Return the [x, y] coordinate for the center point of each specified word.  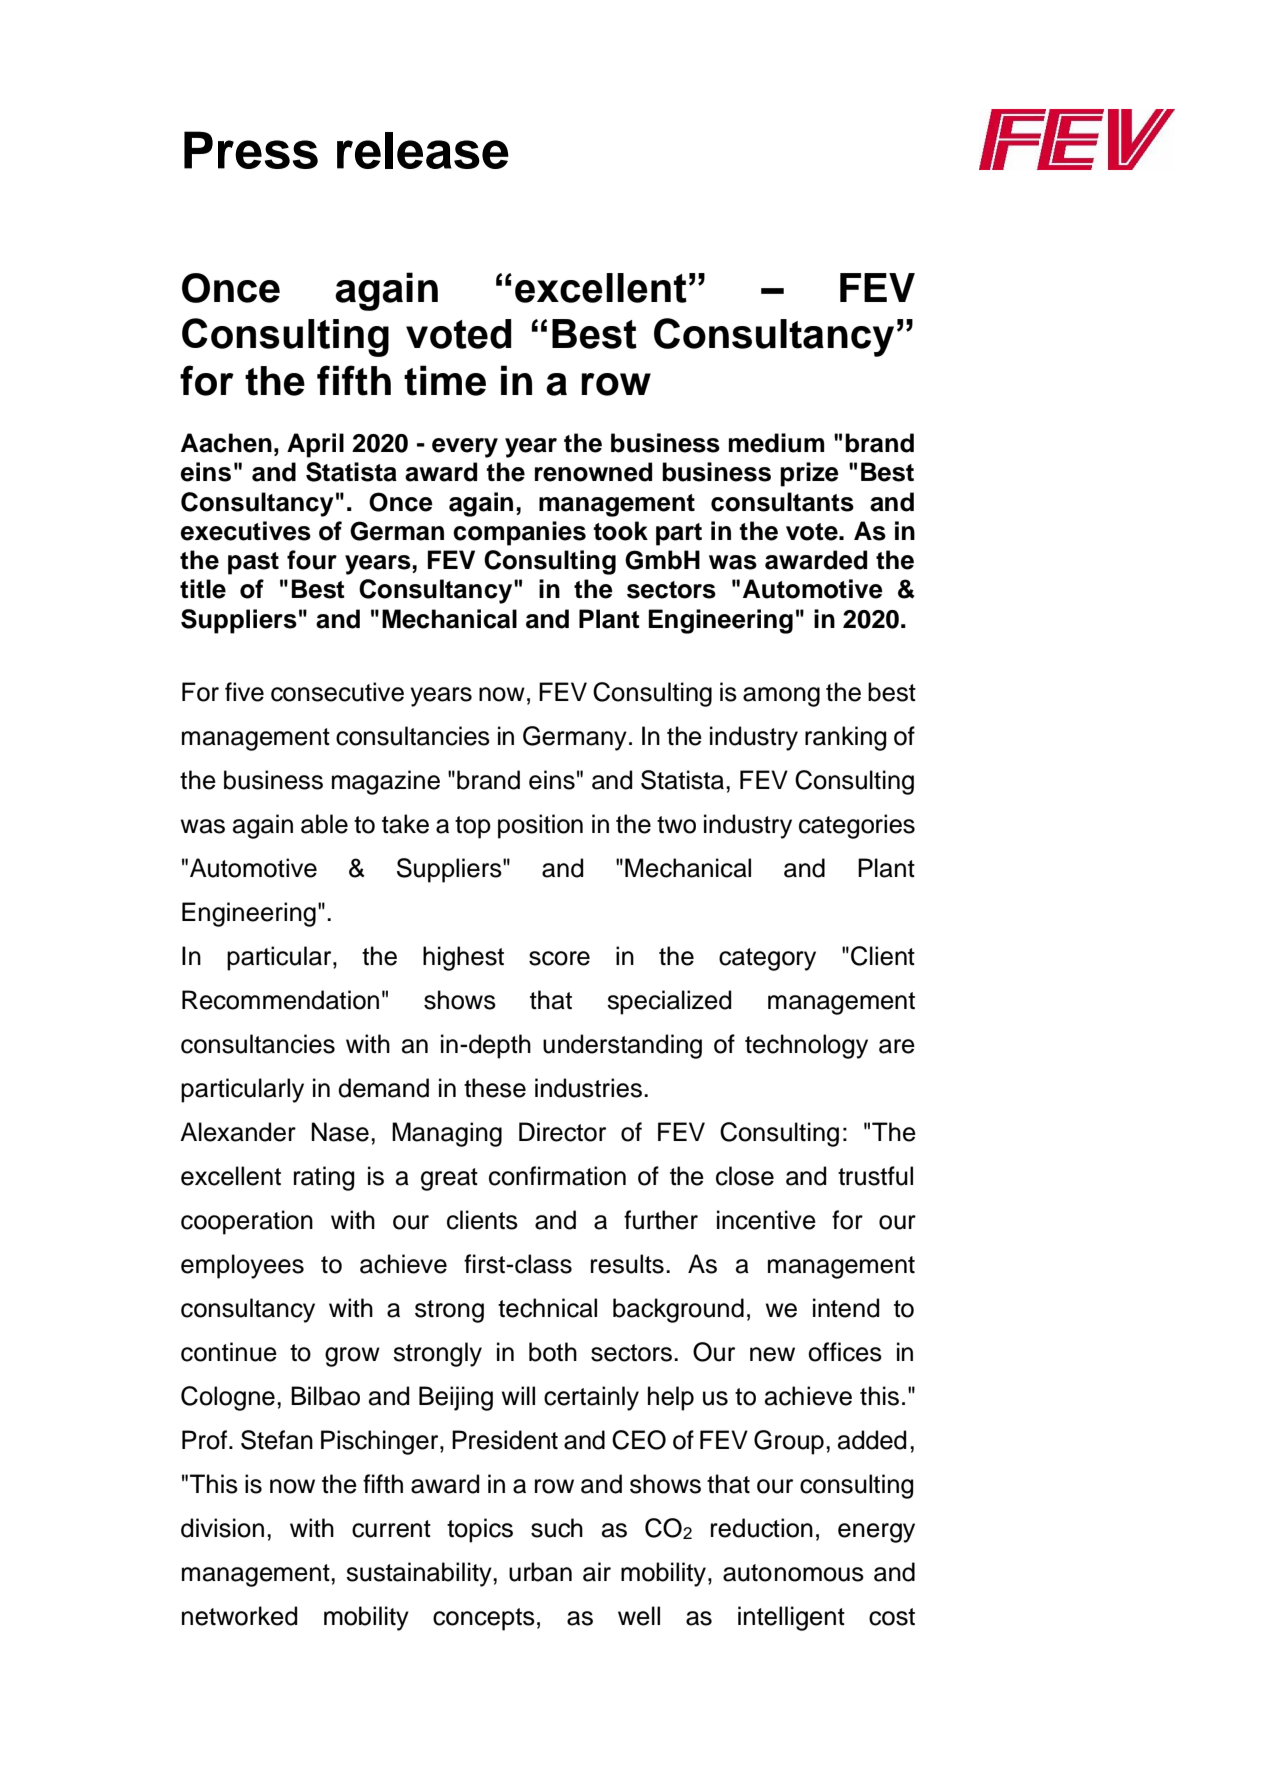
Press [251, 150]
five [244, 692]
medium [776, 443]
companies [519, 533]
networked [239, 1616]
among [781, 697]
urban [540, 1572]
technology [806, 1046]
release [423, 150]
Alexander [238, 1132]
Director [562, 1132]
